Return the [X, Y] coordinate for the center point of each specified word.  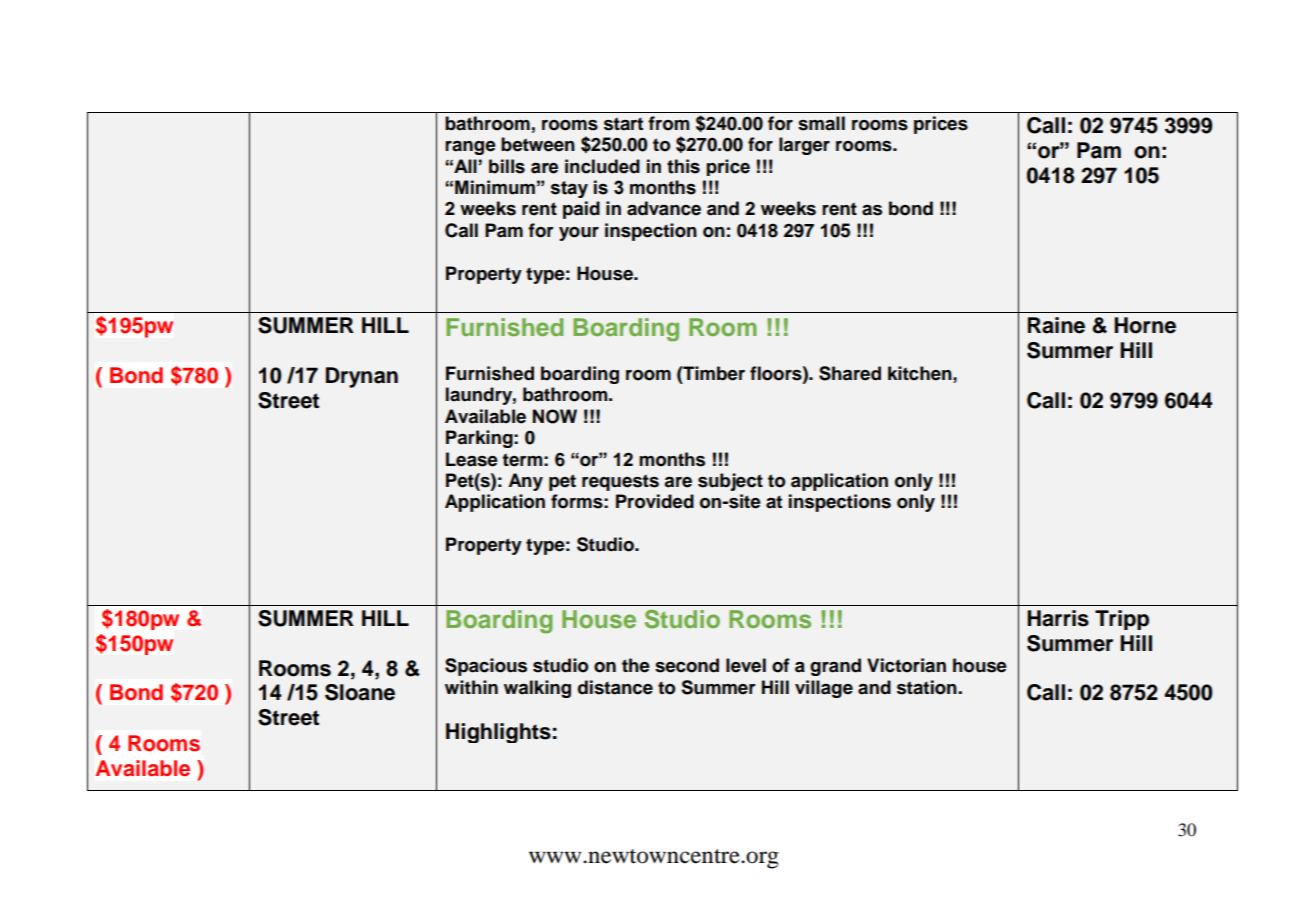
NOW [555, 416]
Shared [850, 373]
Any [525, 482]
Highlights [498, 733]
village [824, 689]
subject [730, 482]
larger [804, 146]
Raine [1056, 325]
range [470, 148]
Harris [1058, 618]
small [821, 123]
